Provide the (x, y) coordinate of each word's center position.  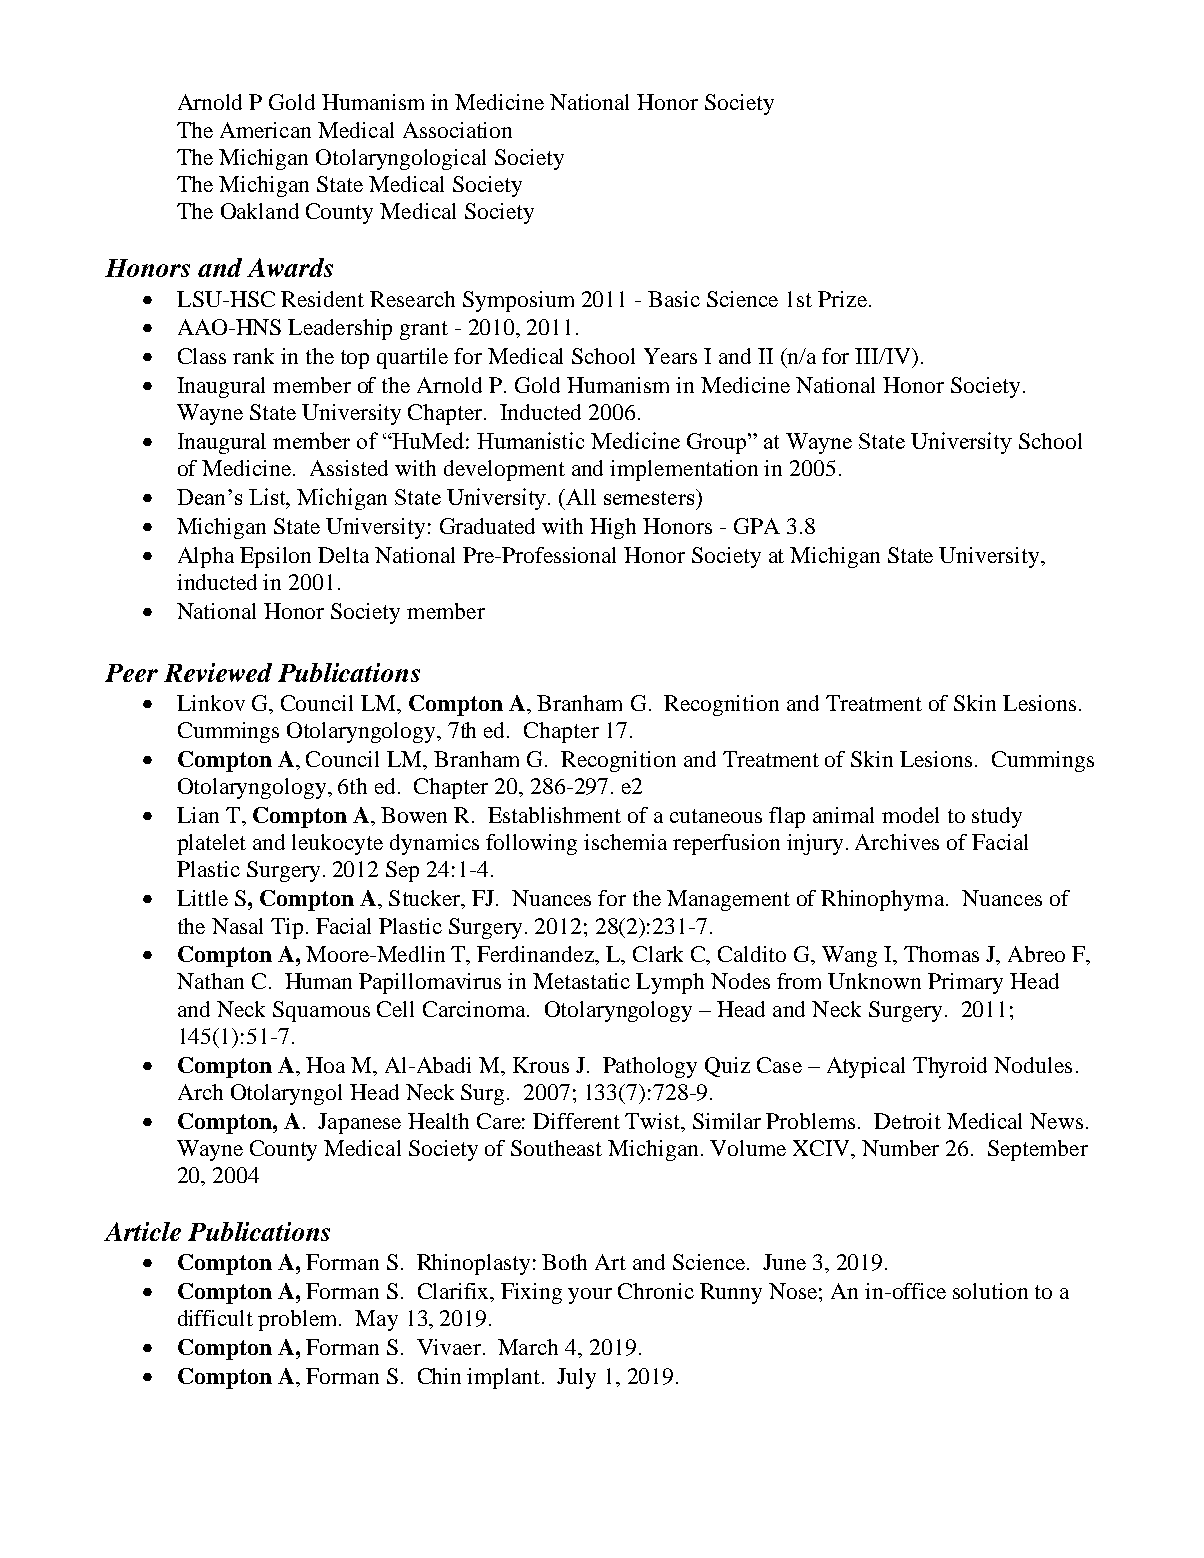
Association (457, 130)
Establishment (554, 815)
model (910, 815)
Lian (198, 815)
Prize (842, 299)
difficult (215, 1318)
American (265, 130)
